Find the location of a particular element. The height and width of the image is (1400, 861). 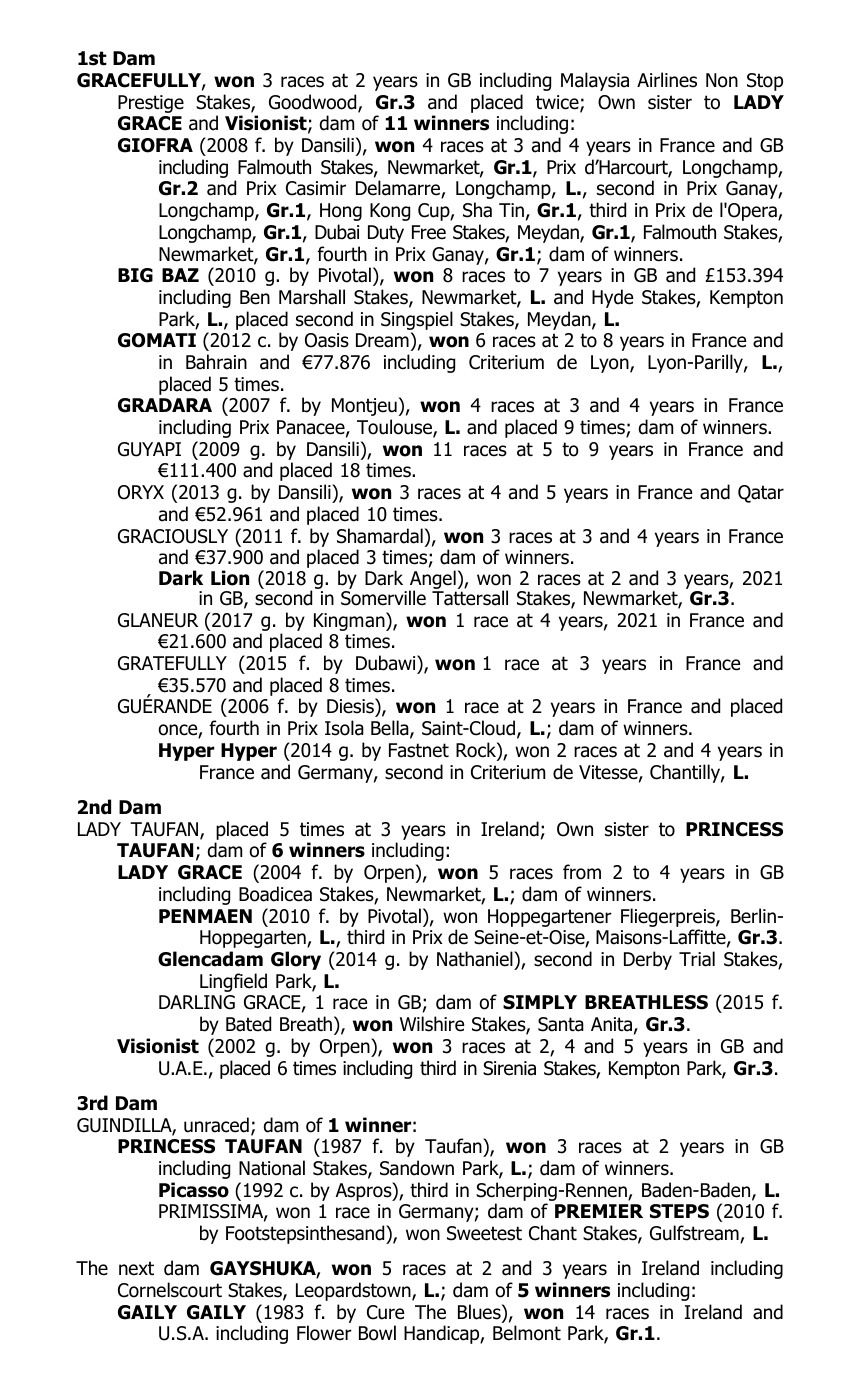

Angel is located at coordinates (433, 581).
